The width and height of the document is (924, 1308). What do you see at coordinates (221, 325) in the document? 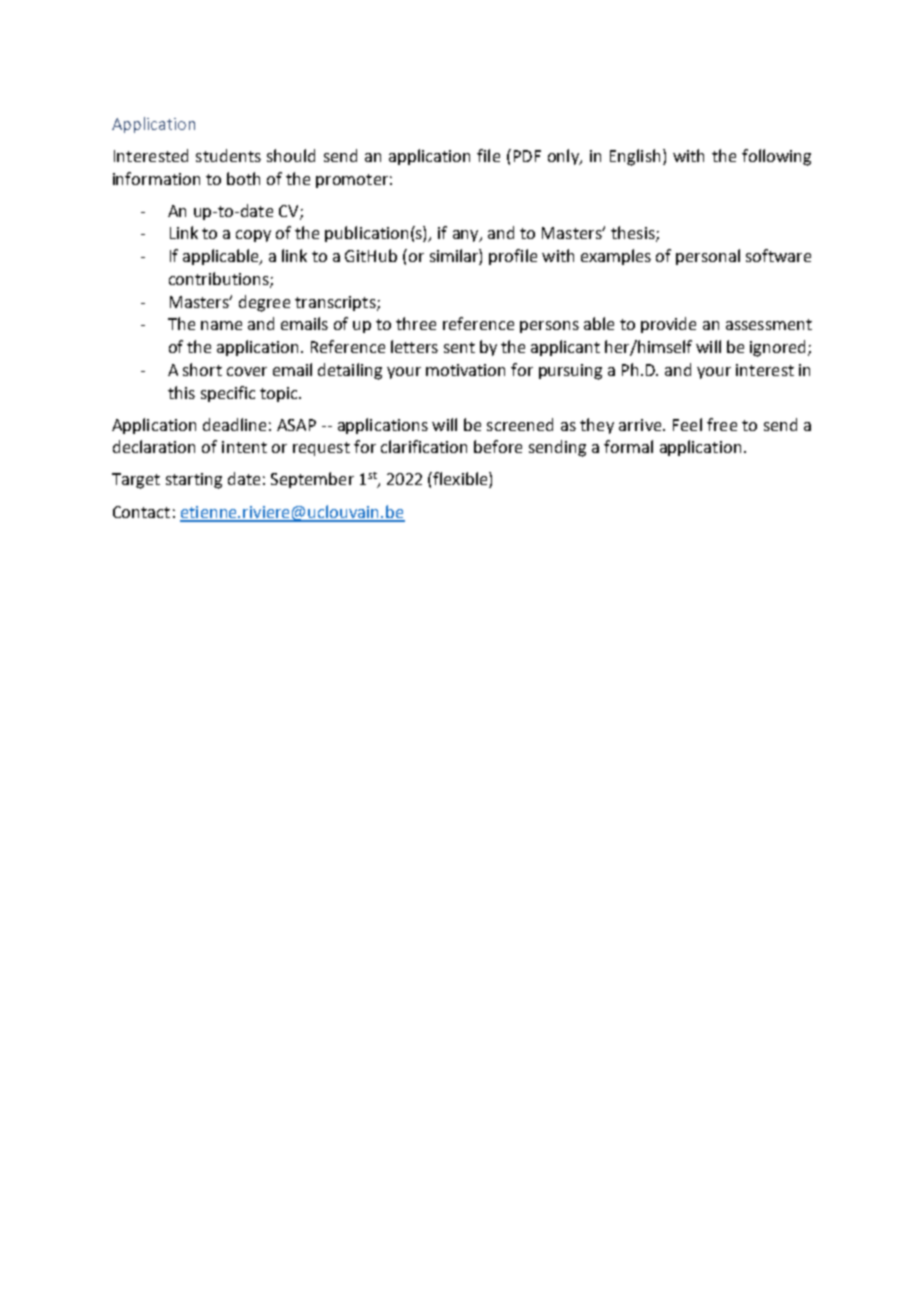
I see `name` at bounding box center [221, 325].
